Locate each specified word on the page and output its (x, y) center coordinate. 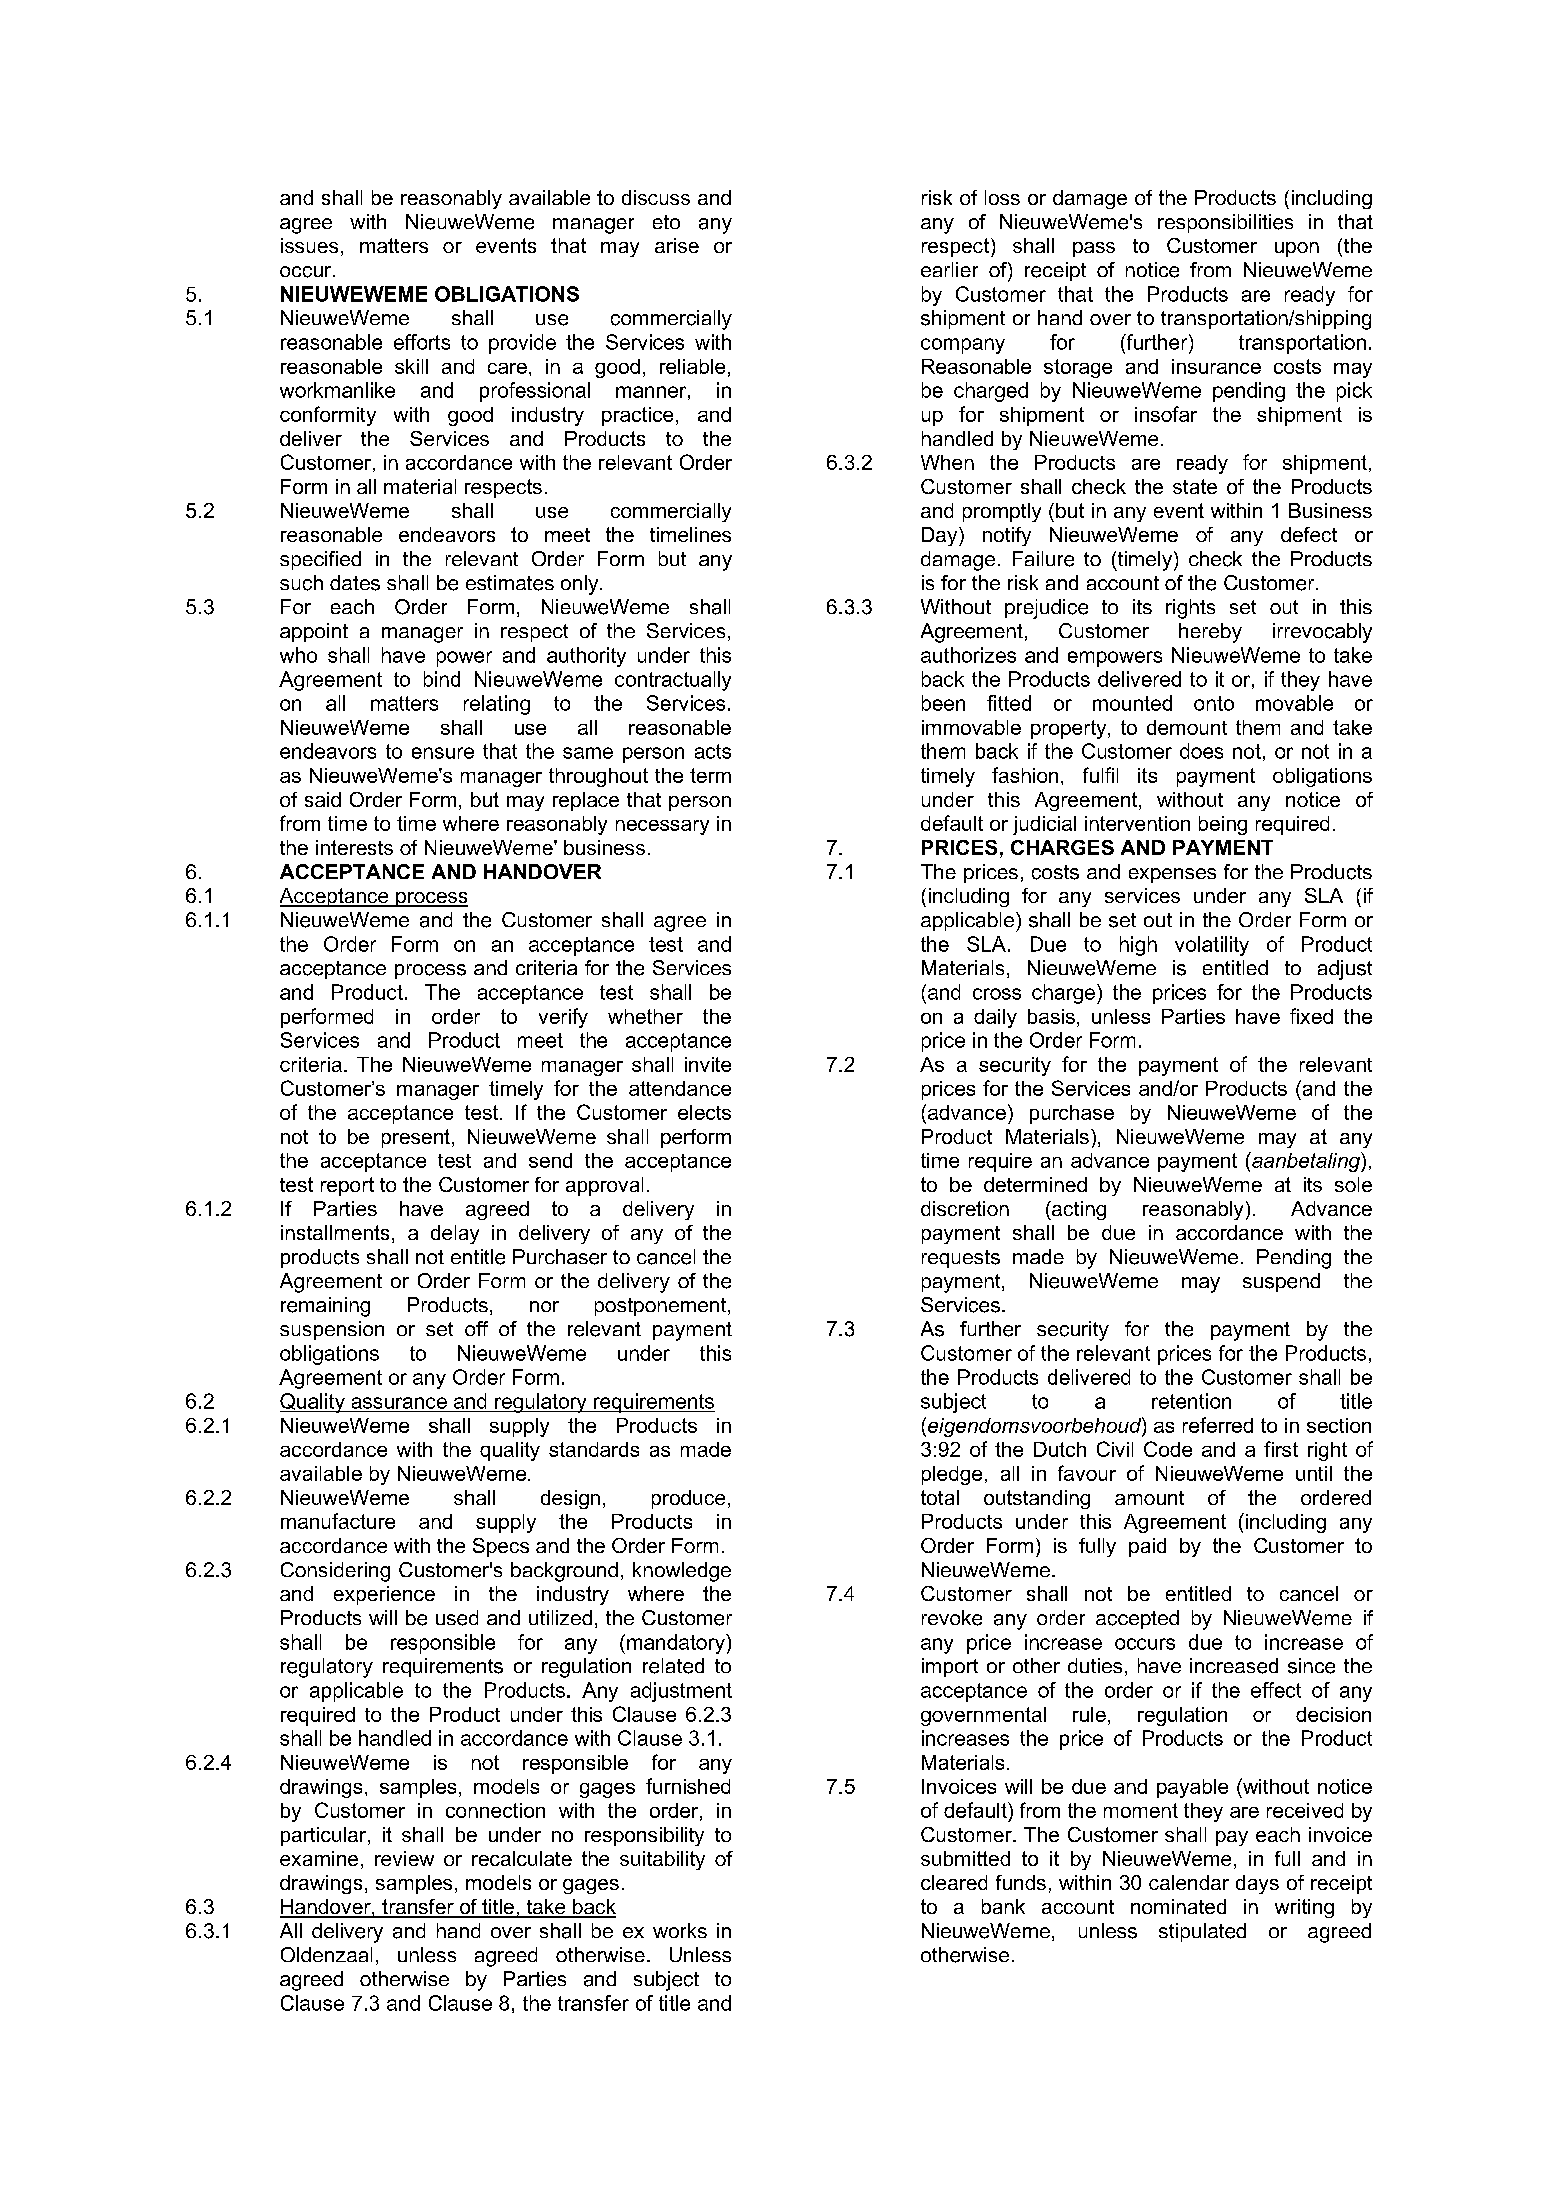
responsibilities (1225, 223)
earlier (949, 269)
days (1257, 1884)
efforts (422, 342)
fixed (1311, 1016)
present (416, 1138)
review (404, 1858)
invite (708, 1064)
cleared (954, 1882)
